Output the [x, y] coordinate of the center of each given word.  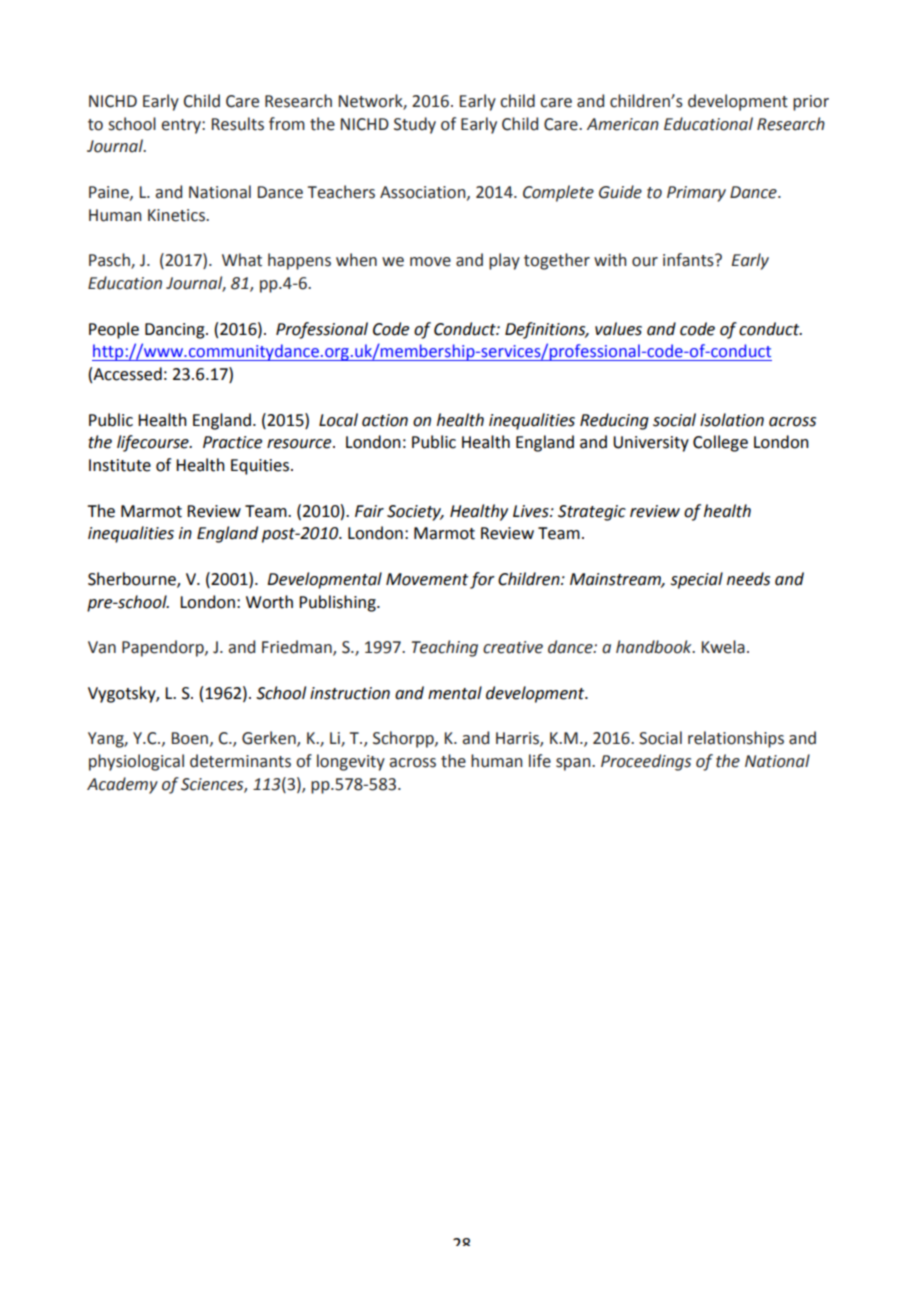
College [720, 443]
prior [811, 103]
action [385, 420]
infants [689, 260]
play [504, 261]
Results [238, 124]
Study [415, 125]
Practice [232, 442]
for [482, 580]
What [242, 260]
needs [748, 579]
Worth [269, 602]
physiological [136, 762]
